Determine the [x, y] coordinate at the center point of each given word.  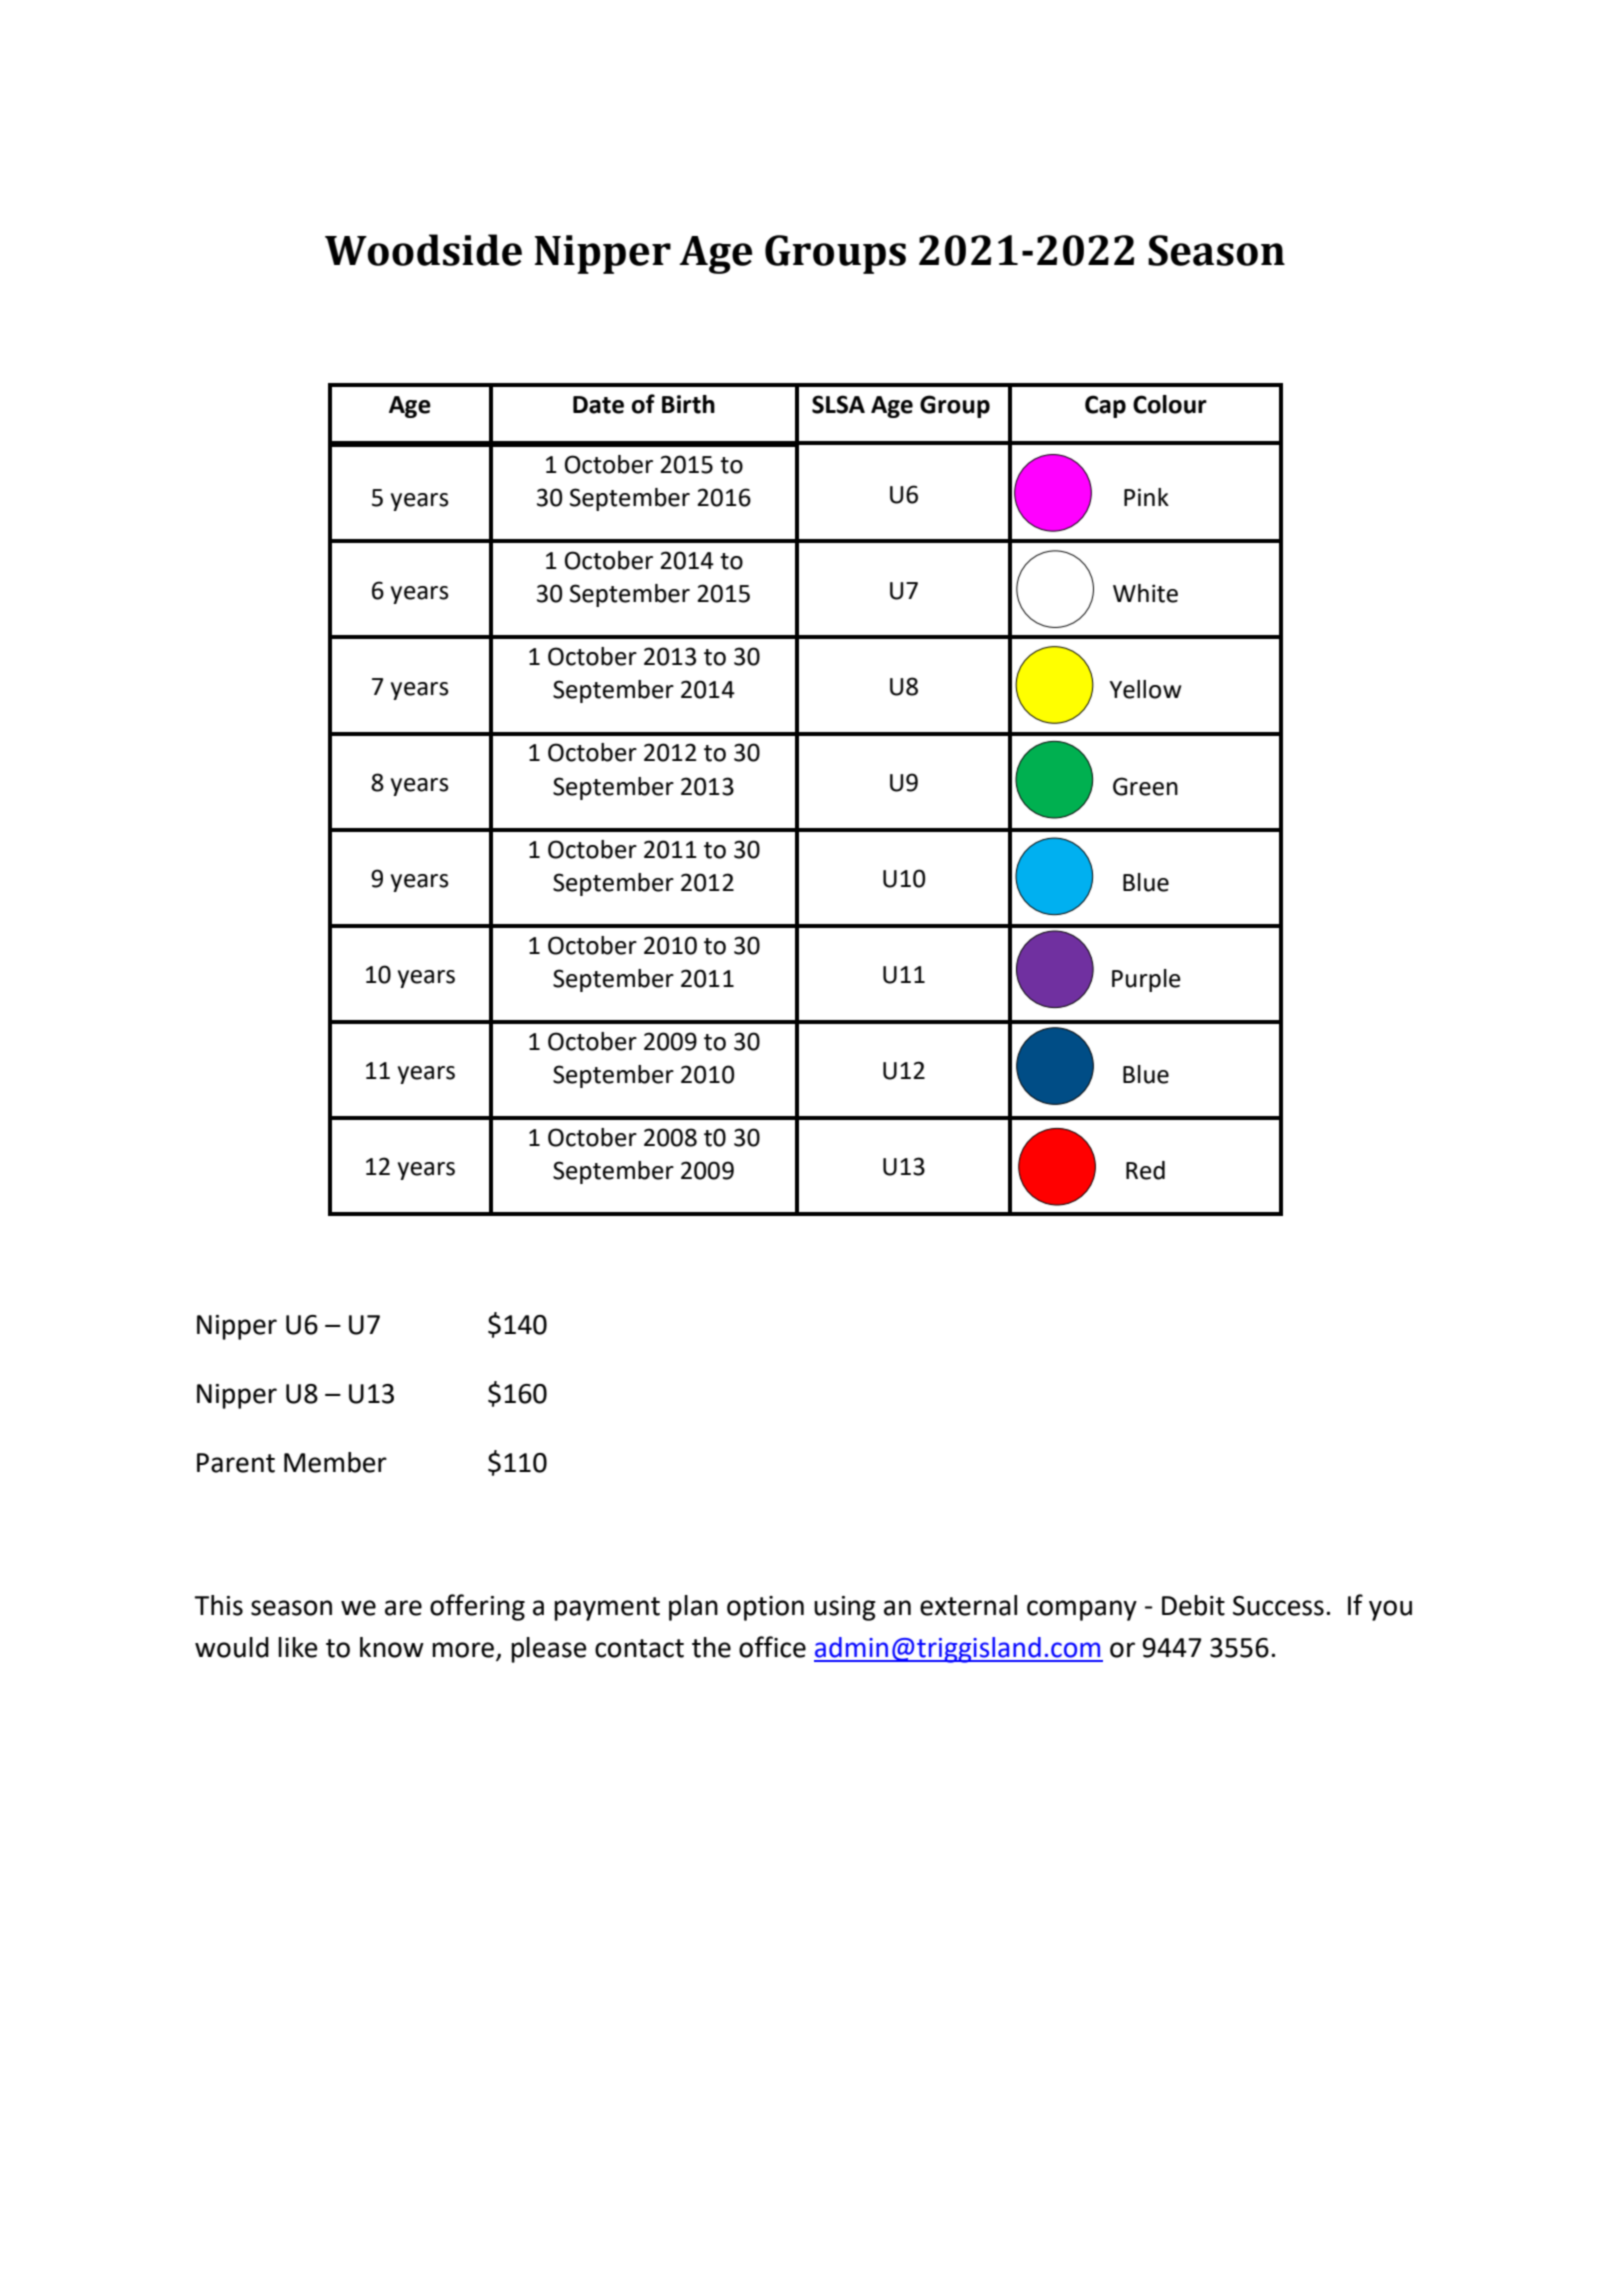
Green [1145, 786]
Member [335, 1462]
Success [1278, 1606]
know [392, 1647]
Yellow [1145, 689]
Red [1145, 1170]
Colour [1170, 404]
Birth [688, 404]
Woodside [423, 250]
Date [598, 405]
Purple [1146, 980]
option [765, 1608]
